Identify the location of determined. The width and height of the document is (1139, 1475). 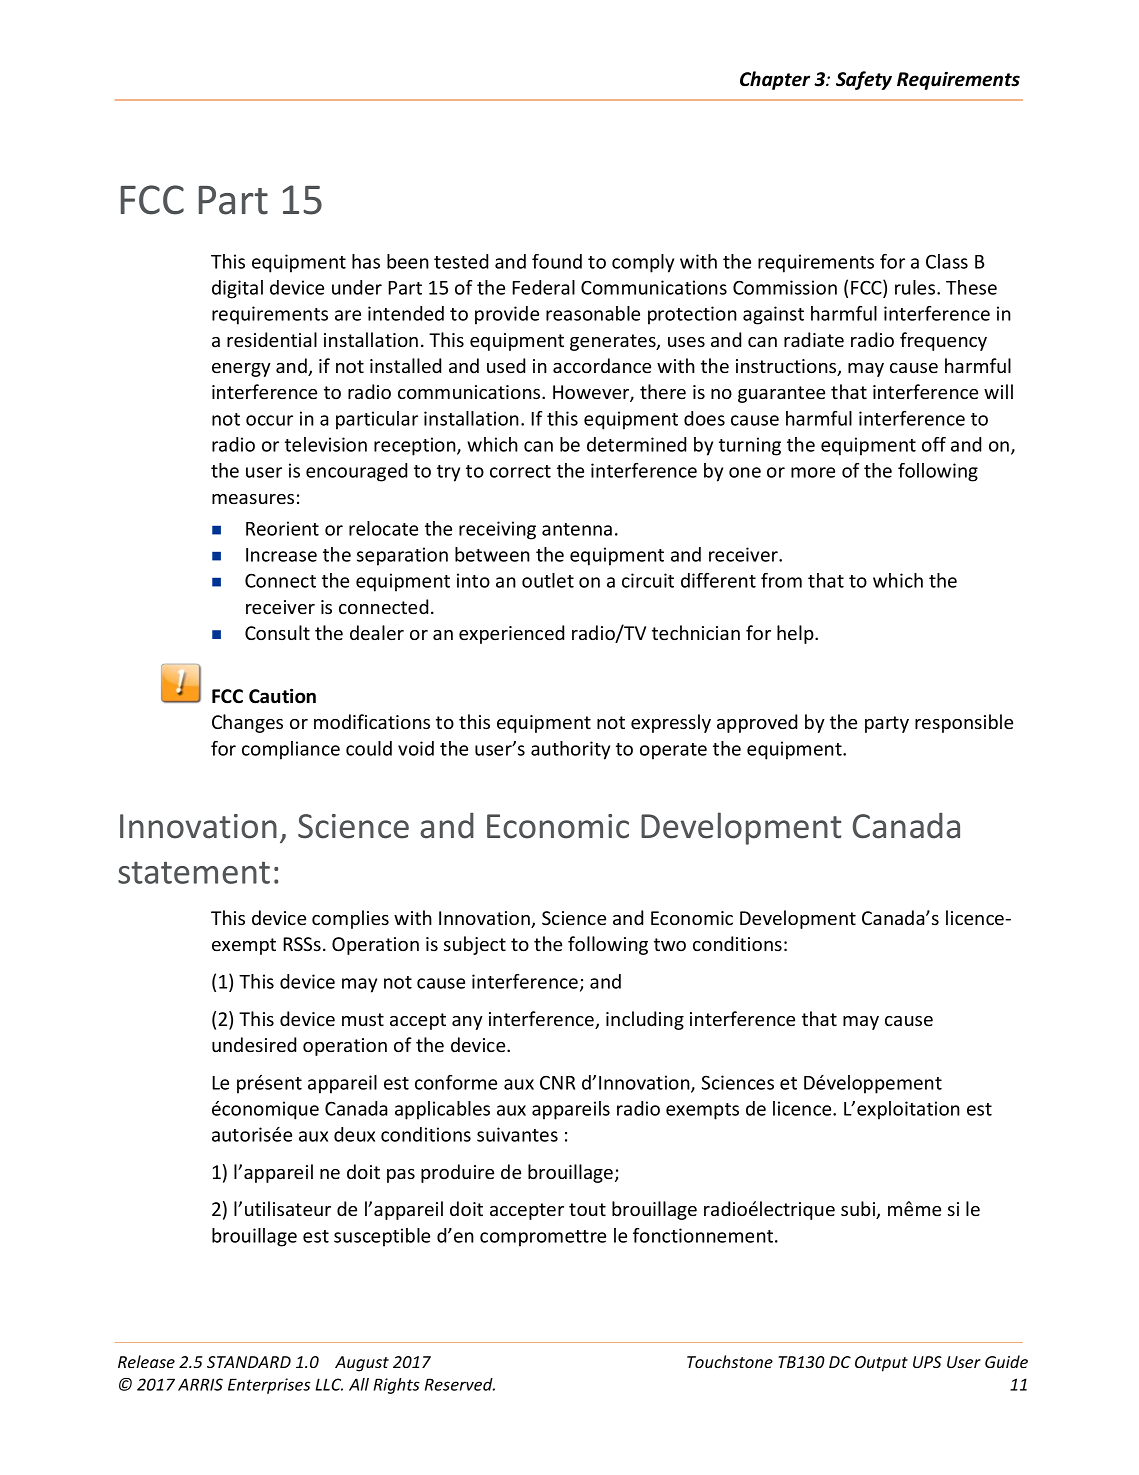
(636, 444).
